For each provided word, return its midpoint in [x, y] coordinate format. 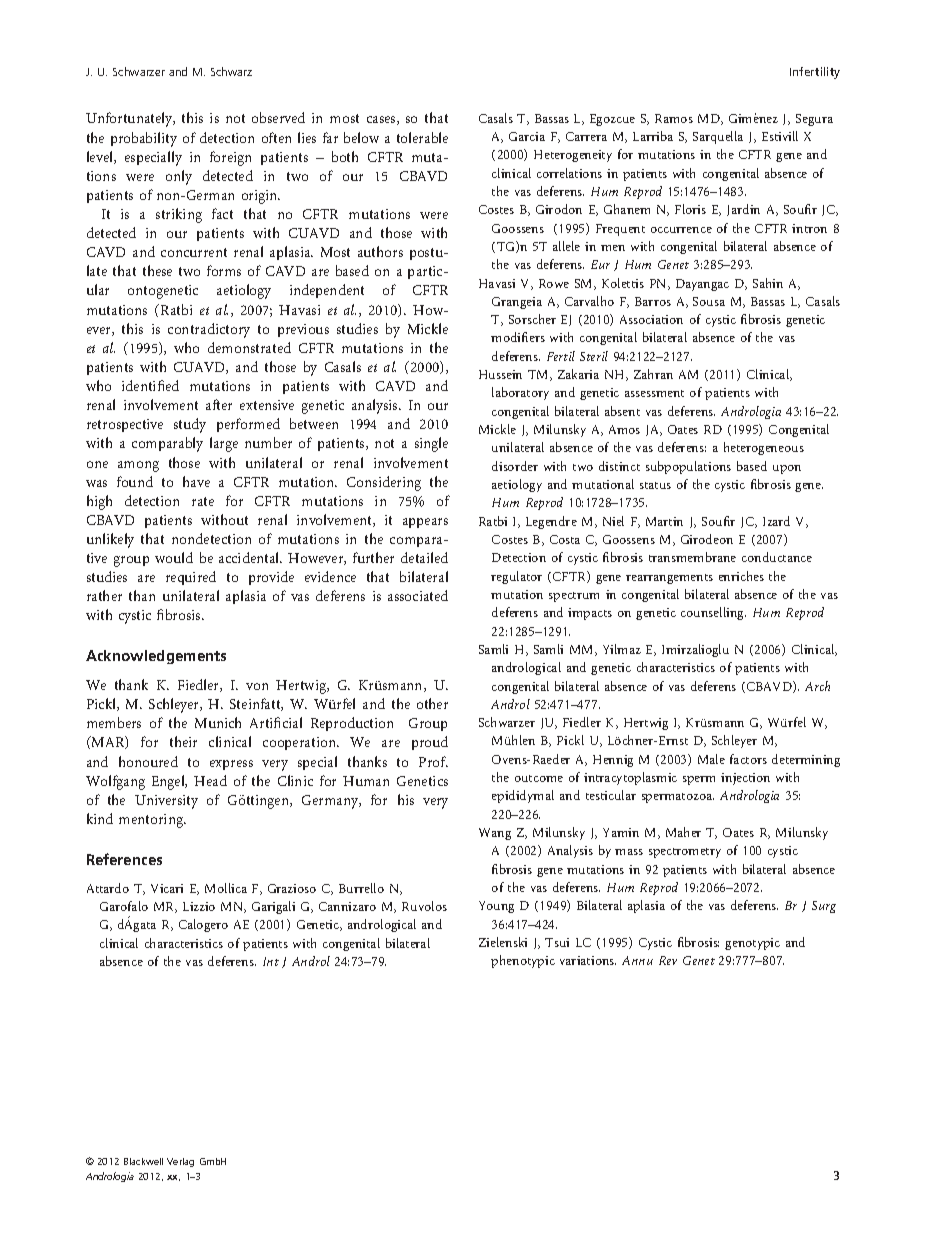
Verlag [180, 1162]
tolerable [422, 137]
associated [418, 595]
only [179, 177]
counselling [713, 613]
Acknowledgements [156, 657]
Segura [814, 120]
